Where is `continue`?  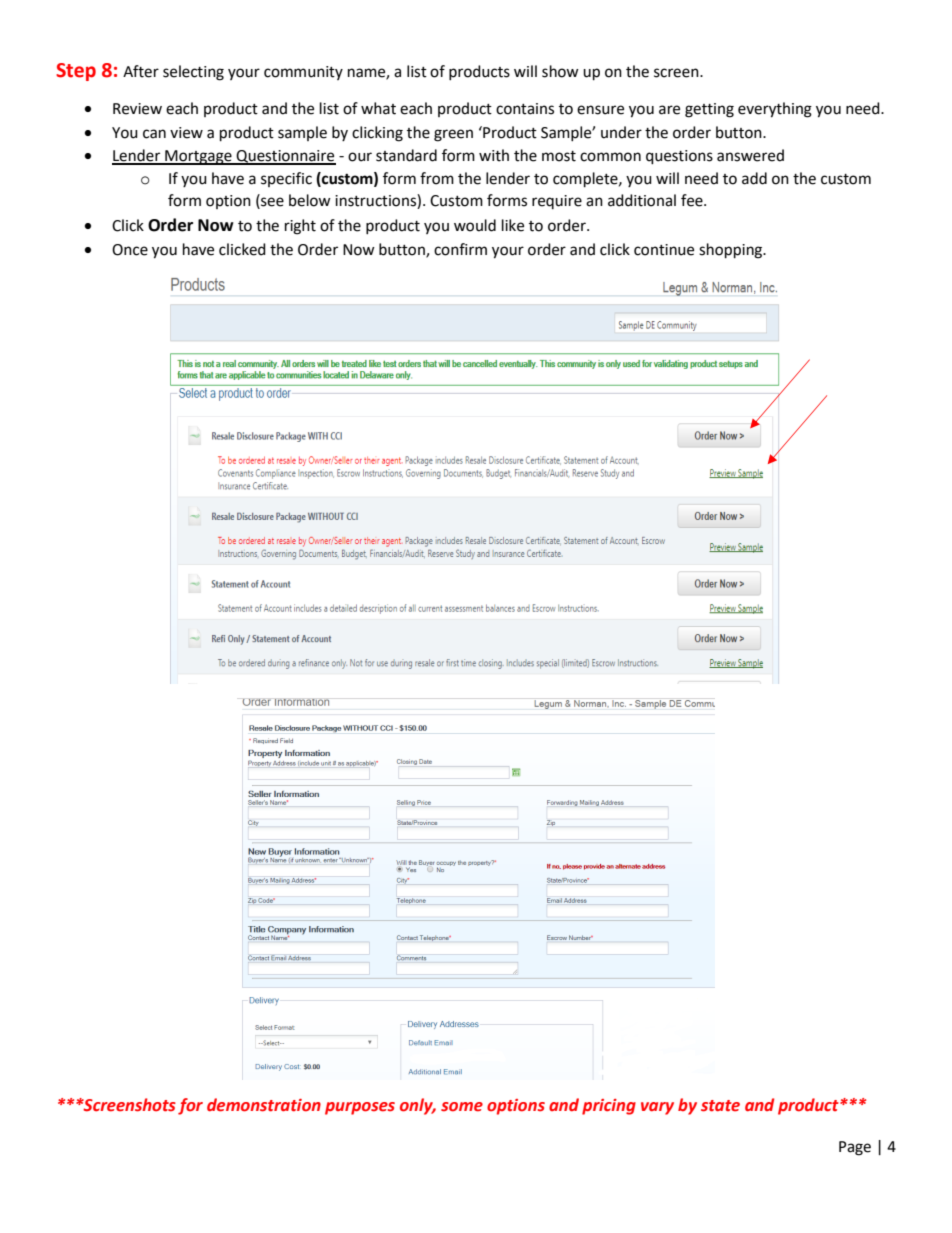
continue is located at coordinates (664, 250).
